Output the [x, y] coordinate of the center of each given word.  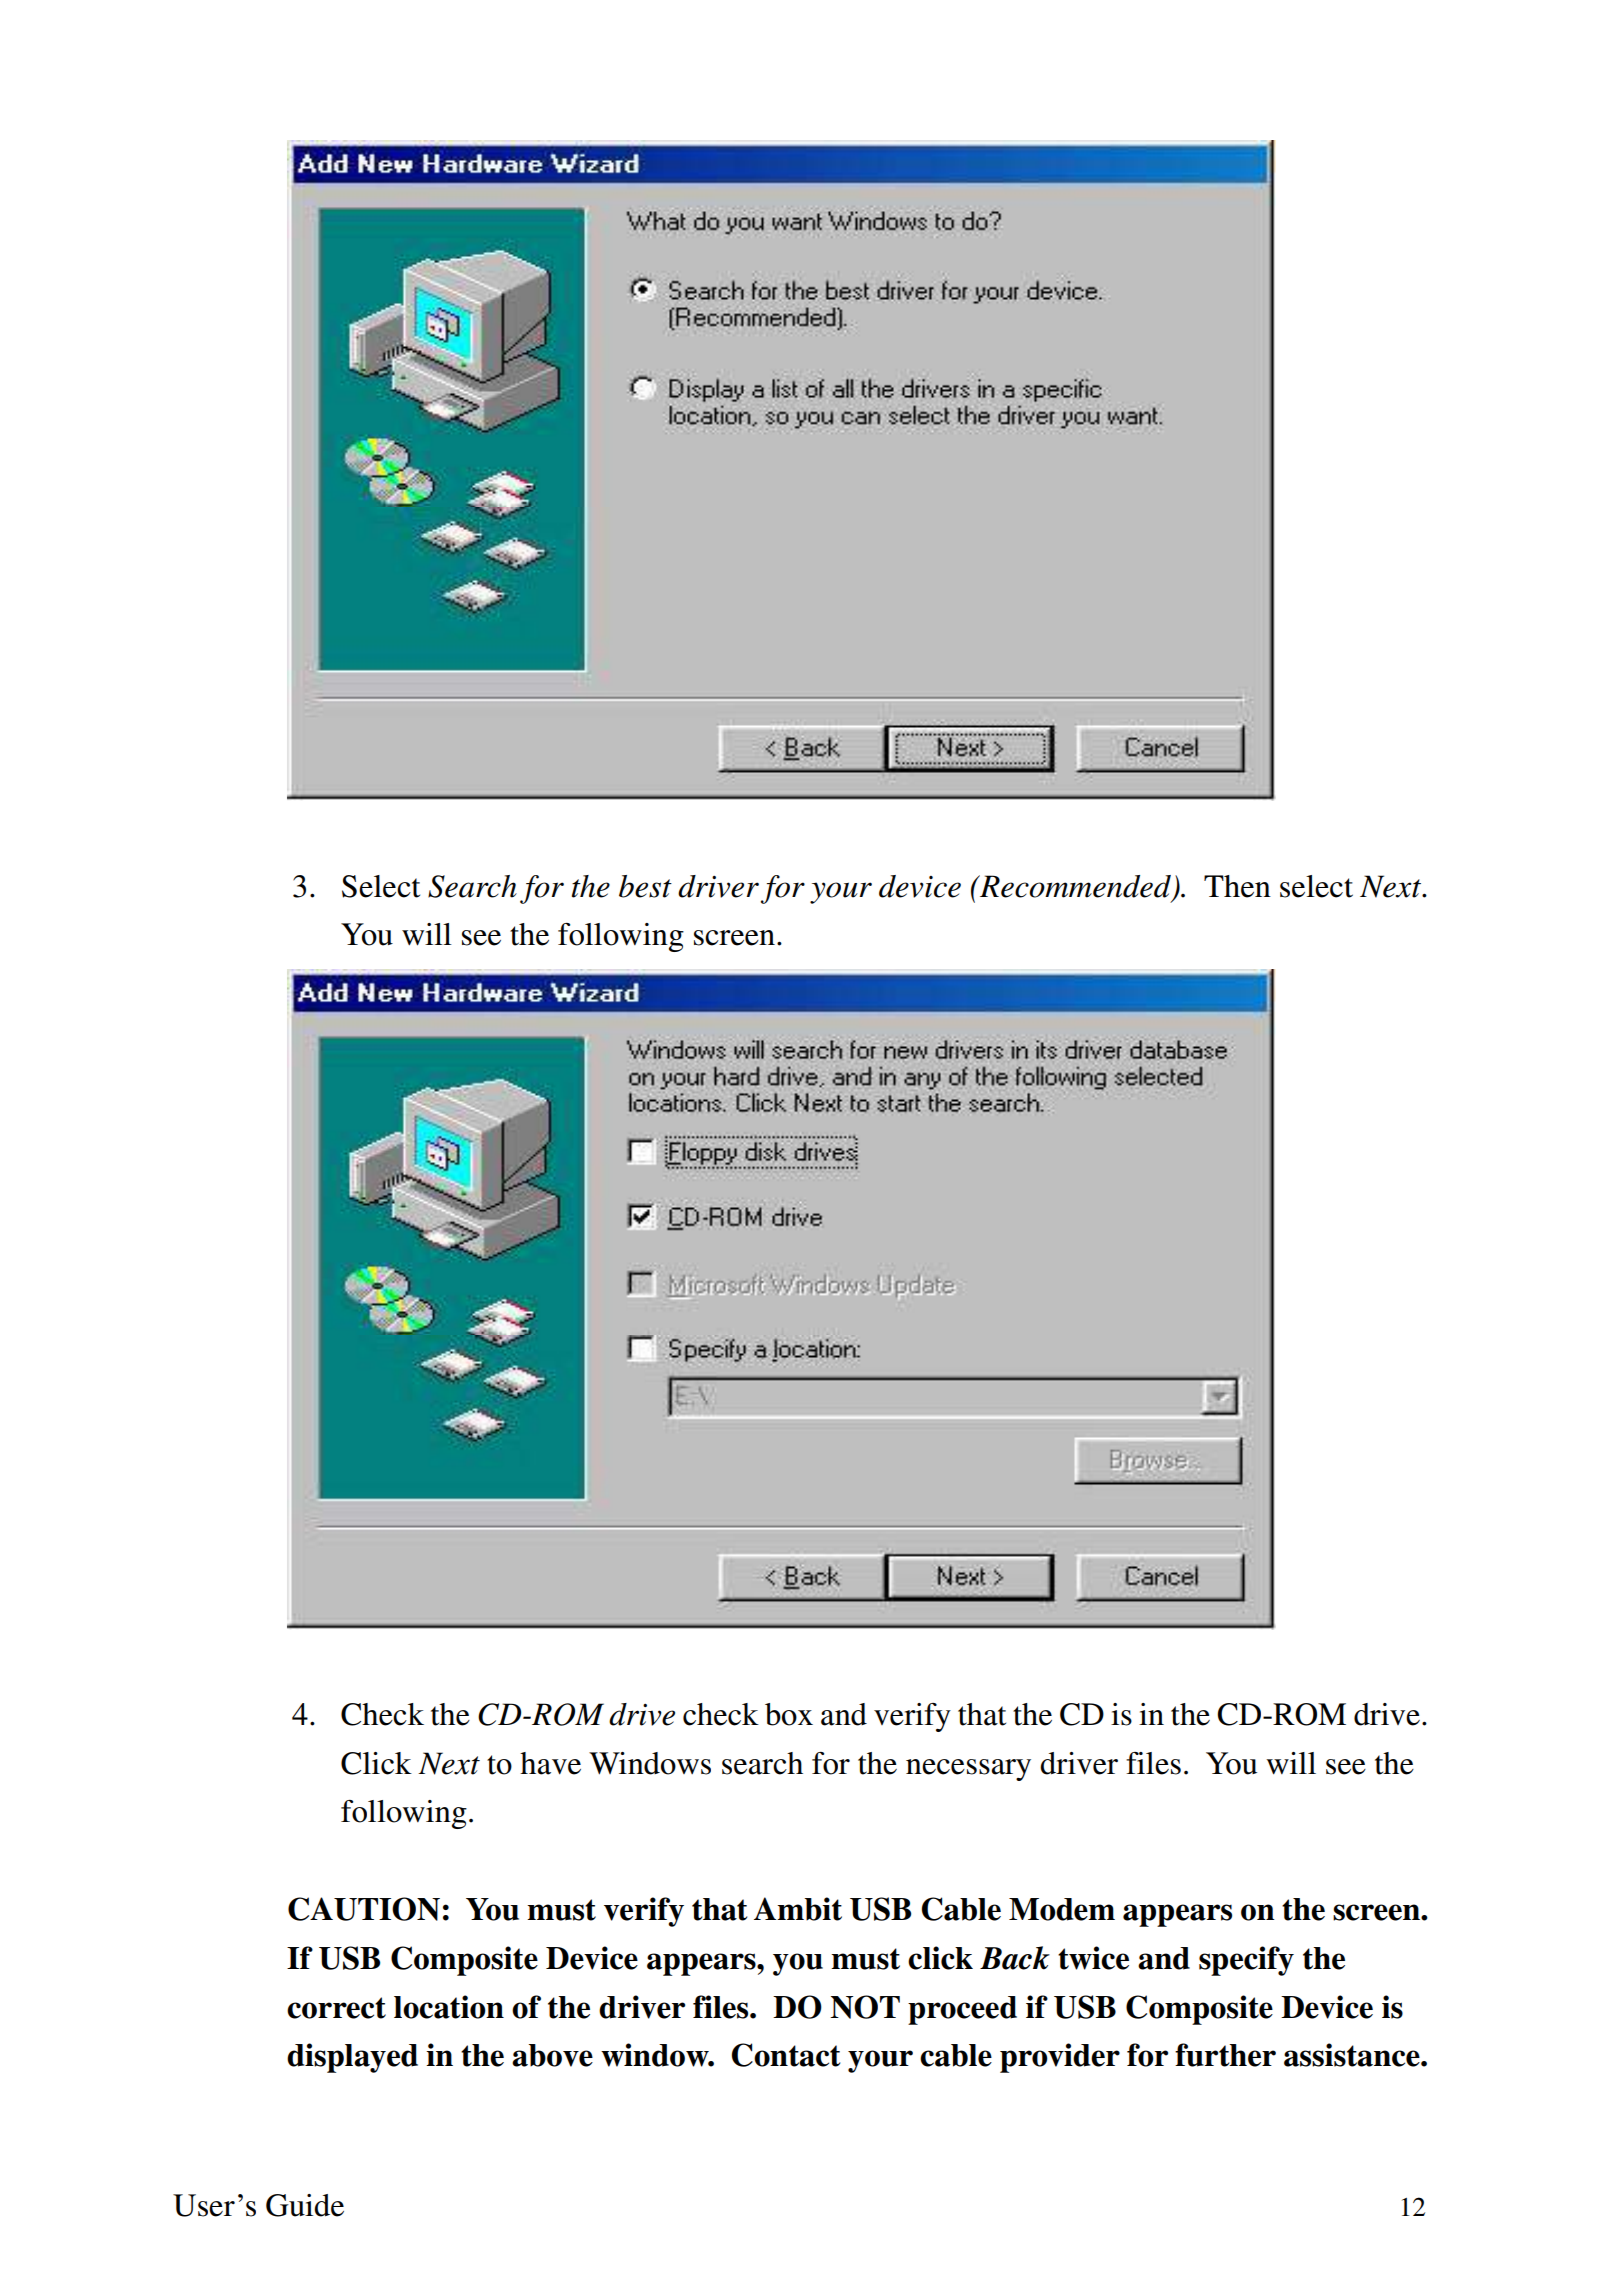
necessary [968, 1770]
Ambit [798, 1909]
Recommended [1075, 887]
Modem [1062, 1909]
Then [1237, 886]
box [789, 1714]
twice [1093, 1958]
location [449, 2007]
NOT [865, 2007]
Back [1015, 1958]
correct [336, 2008]
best [645, 886]
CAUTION [364, 1909]
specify [1246, 1961]
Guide [305, 2205]
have [550, 1763]
